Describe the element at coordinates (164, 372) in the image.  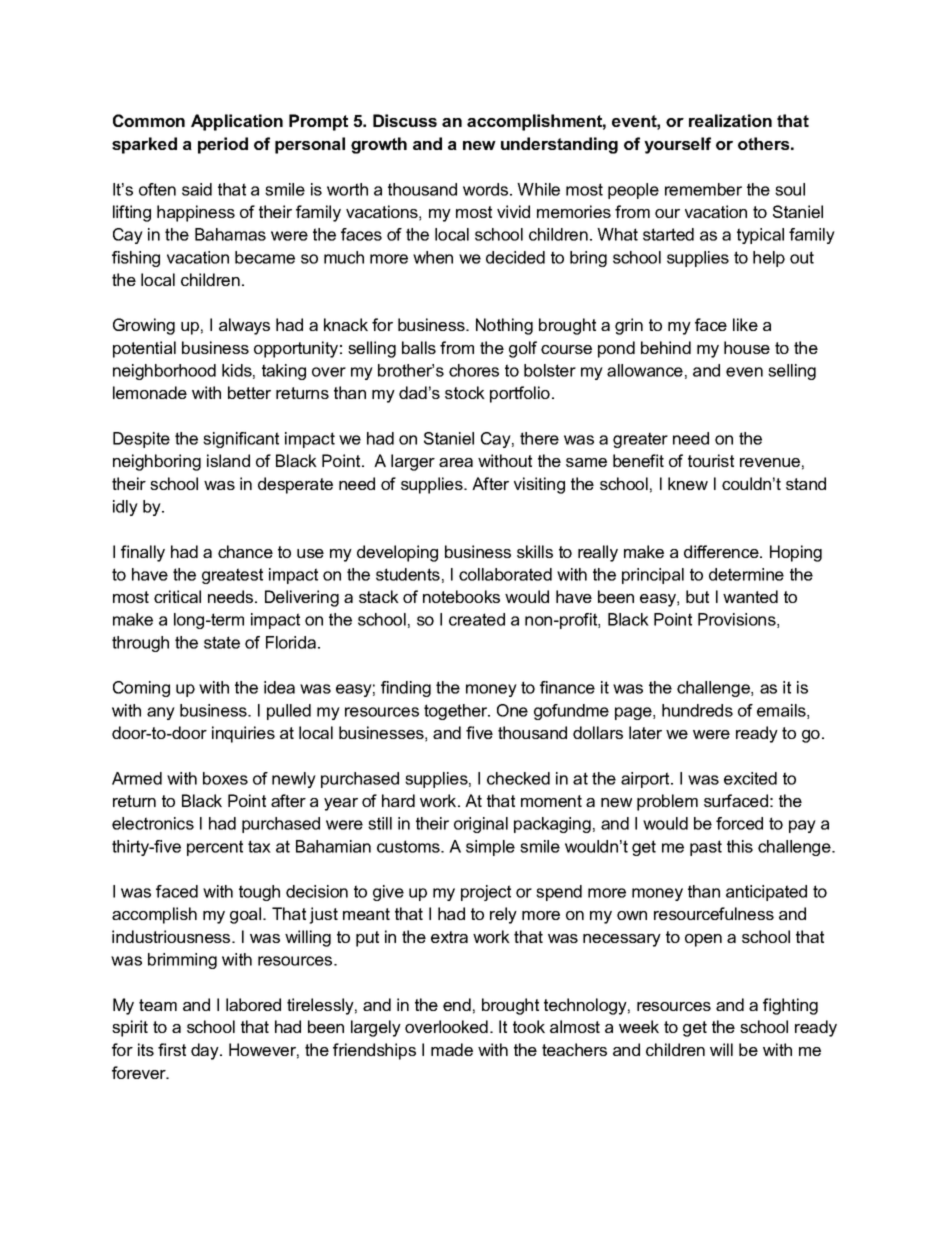
I see `neighborhood` at that location.
